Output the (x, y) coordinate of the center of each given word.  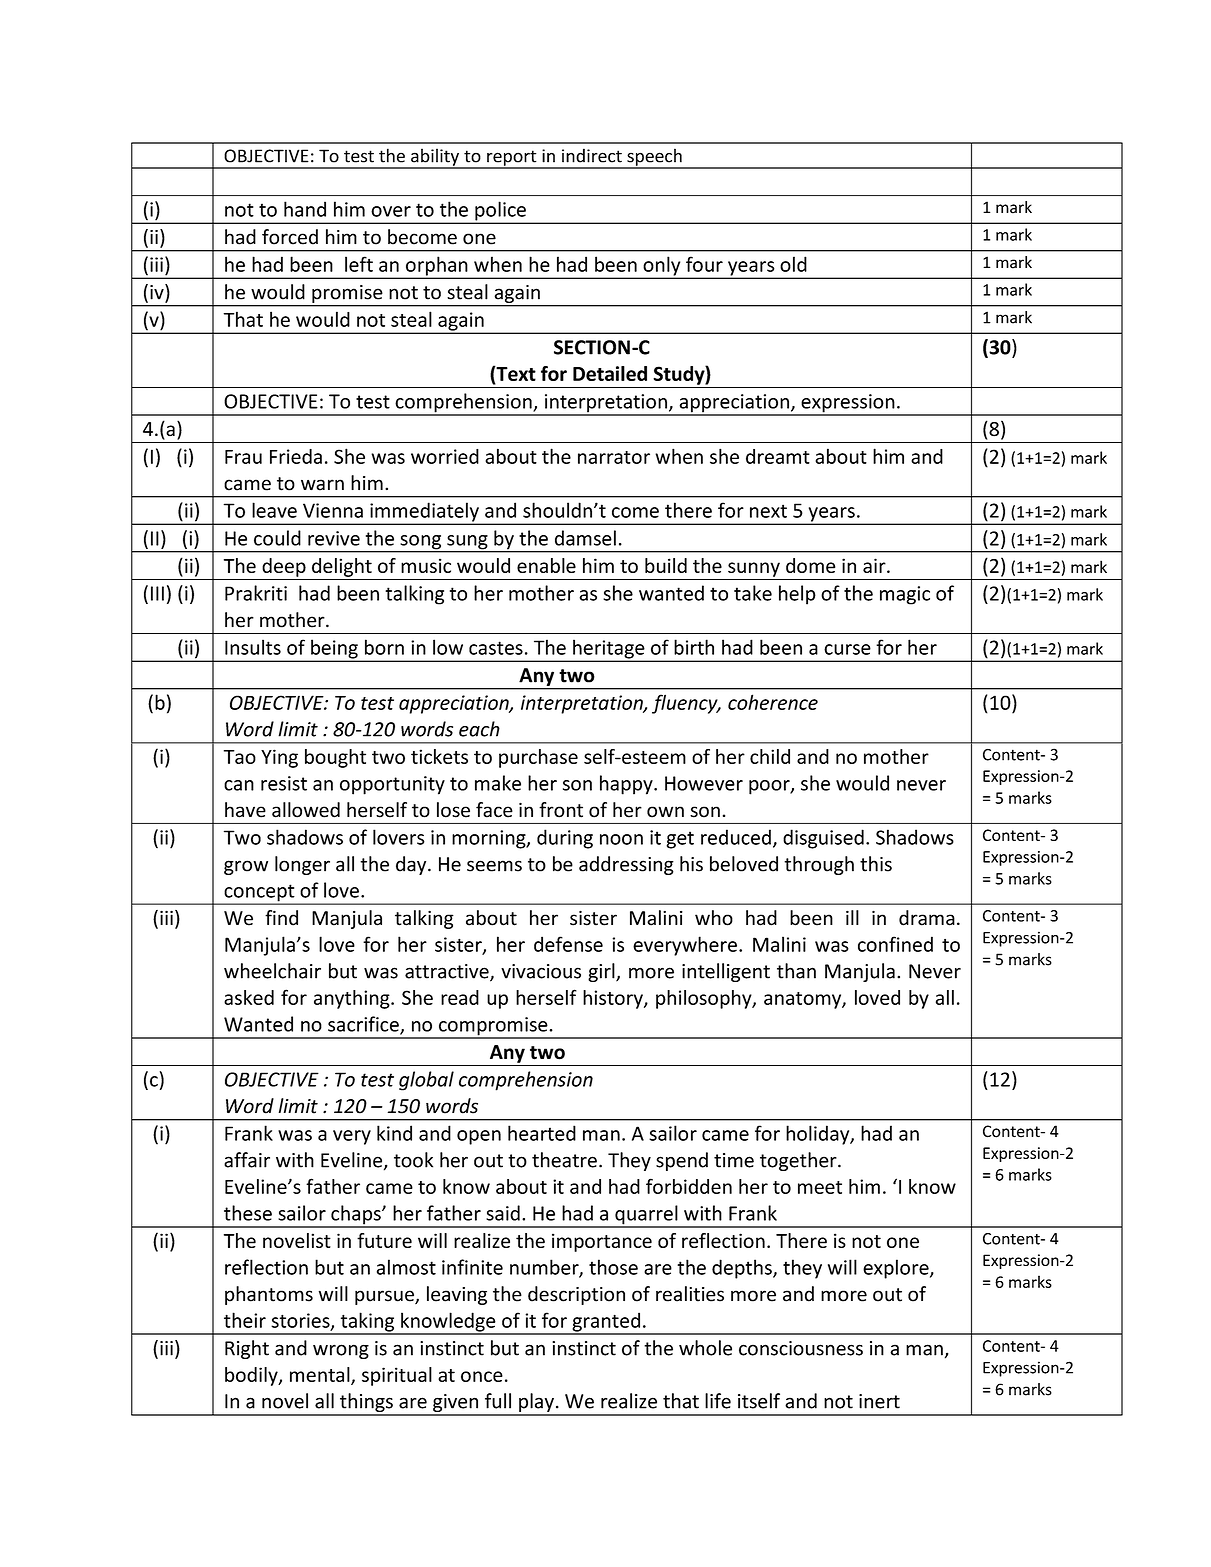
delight (342, 567)
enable (546, 565)
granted (606, 1323)
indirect (592, 155)
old (793, 264)
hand (305, 209)
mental (321, 1375)
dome (810, 565)
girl (602, 972)
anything (353, 999)
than (796, 971)
